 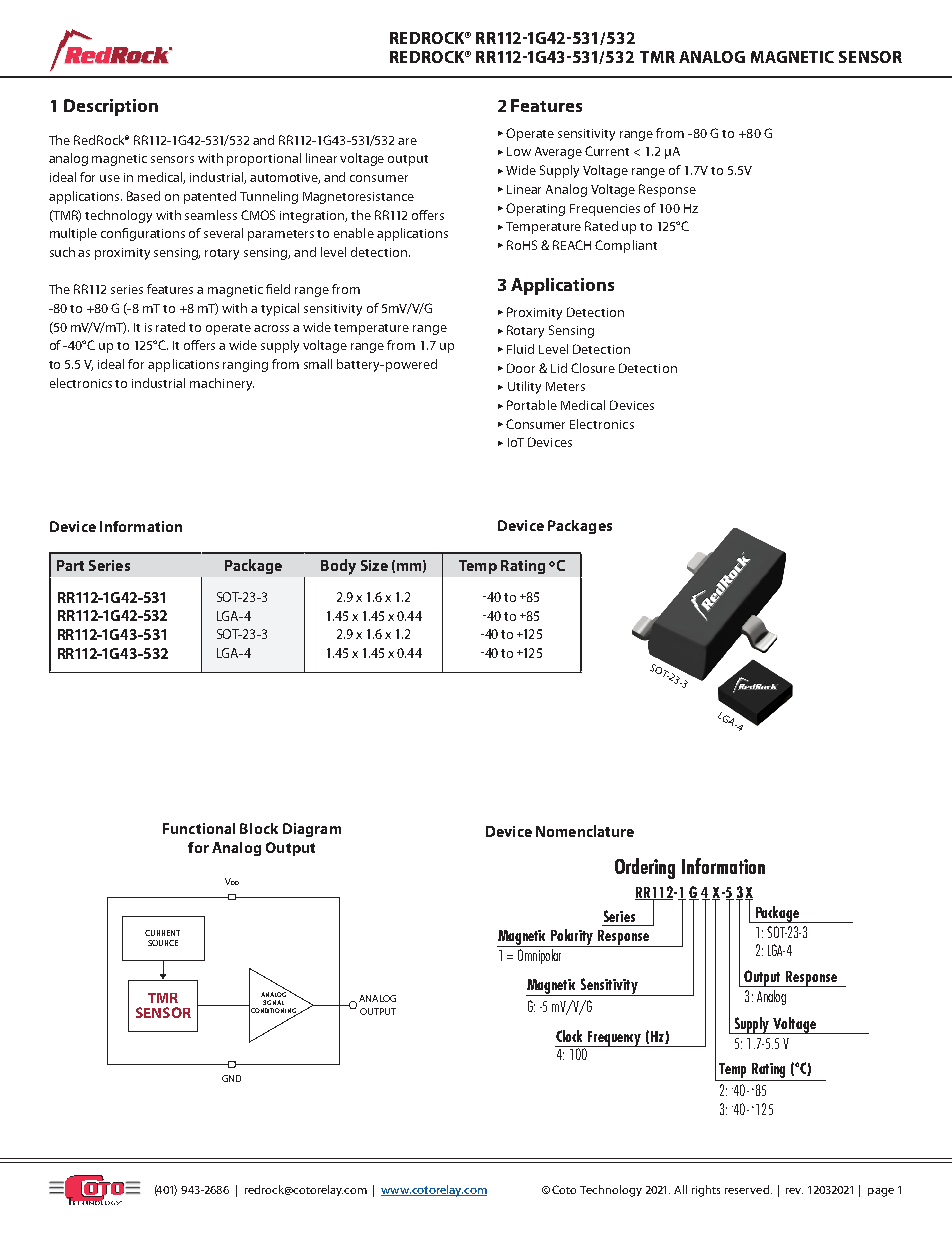 What do you see at coordinates (585, 831) in the screenshot?
I see `Nomenclature` at bounding box center [585, 831].
